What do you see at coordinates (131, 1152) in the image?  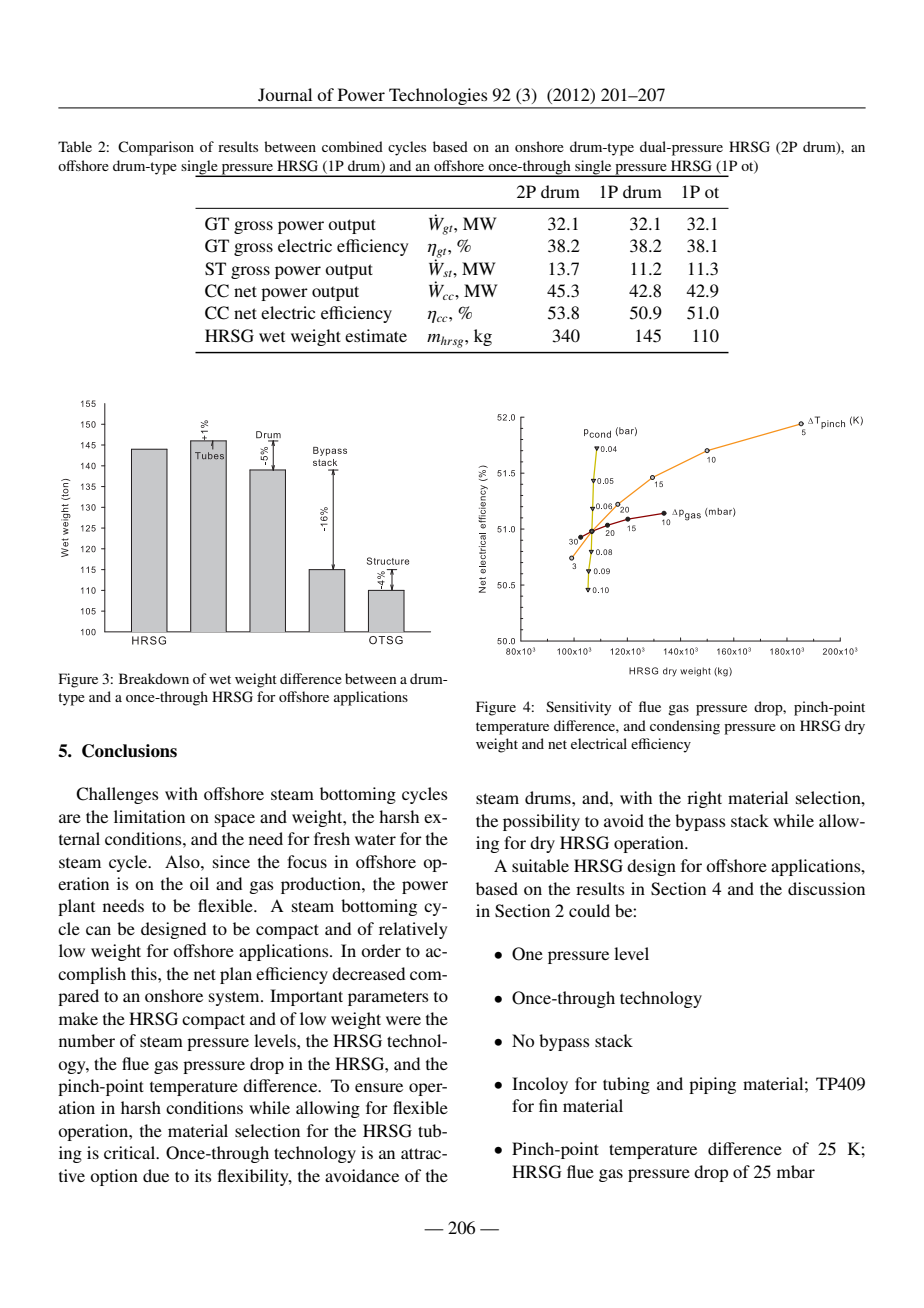 I see `critical` at bounding box center [131, 1152].
